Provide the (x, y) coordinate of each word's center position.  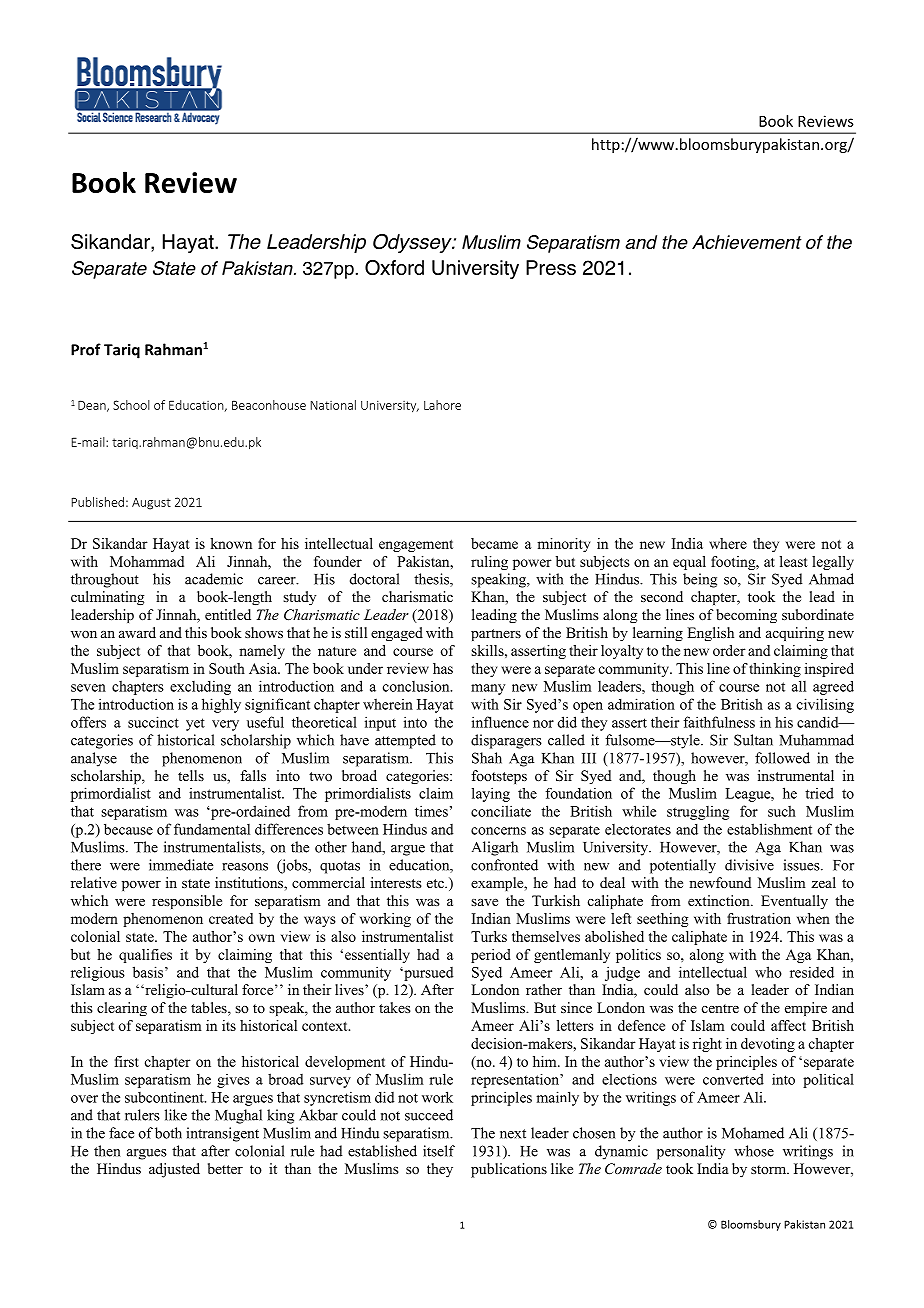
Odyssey (413, 243)
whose (754, 1151)
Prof (86, 349)
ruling (489, 563)
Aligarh (495, 848)
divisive (749, 865)
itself (439, 1151)
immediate (181, 865)
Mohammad (147, 561)
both (168, 1133)
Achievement (747, 242)
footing (734, 563)
